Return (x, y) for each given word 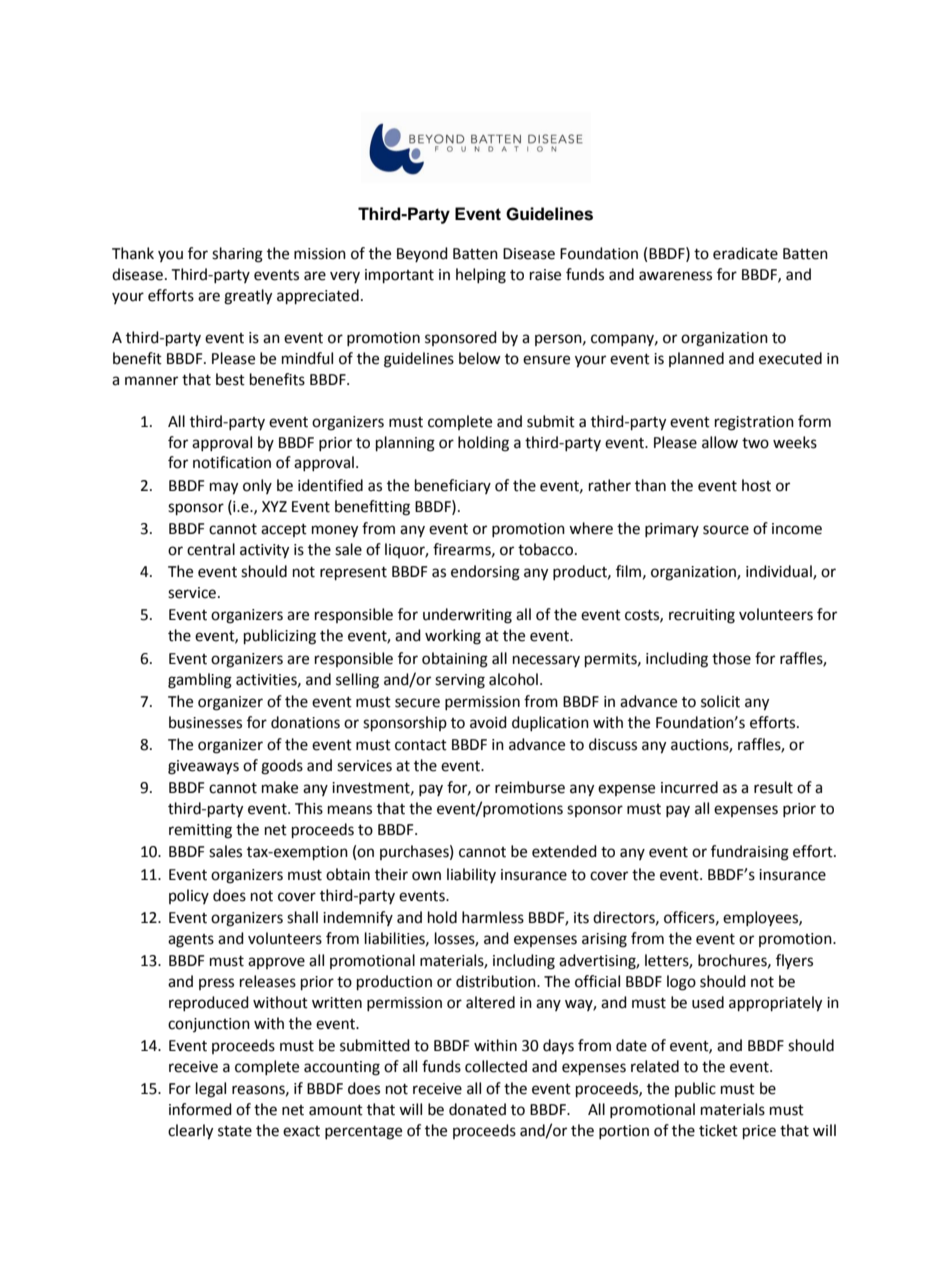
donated (477, 1109)
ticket (718, 1130)
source (726, 530)
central (211, 549)
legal (211, 1090)
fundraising (750, 853)
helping (481, 276)
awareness (675, 276)
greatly (248, 297)
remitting (200, 831)
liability (471, 875)
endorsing (485, 573)
